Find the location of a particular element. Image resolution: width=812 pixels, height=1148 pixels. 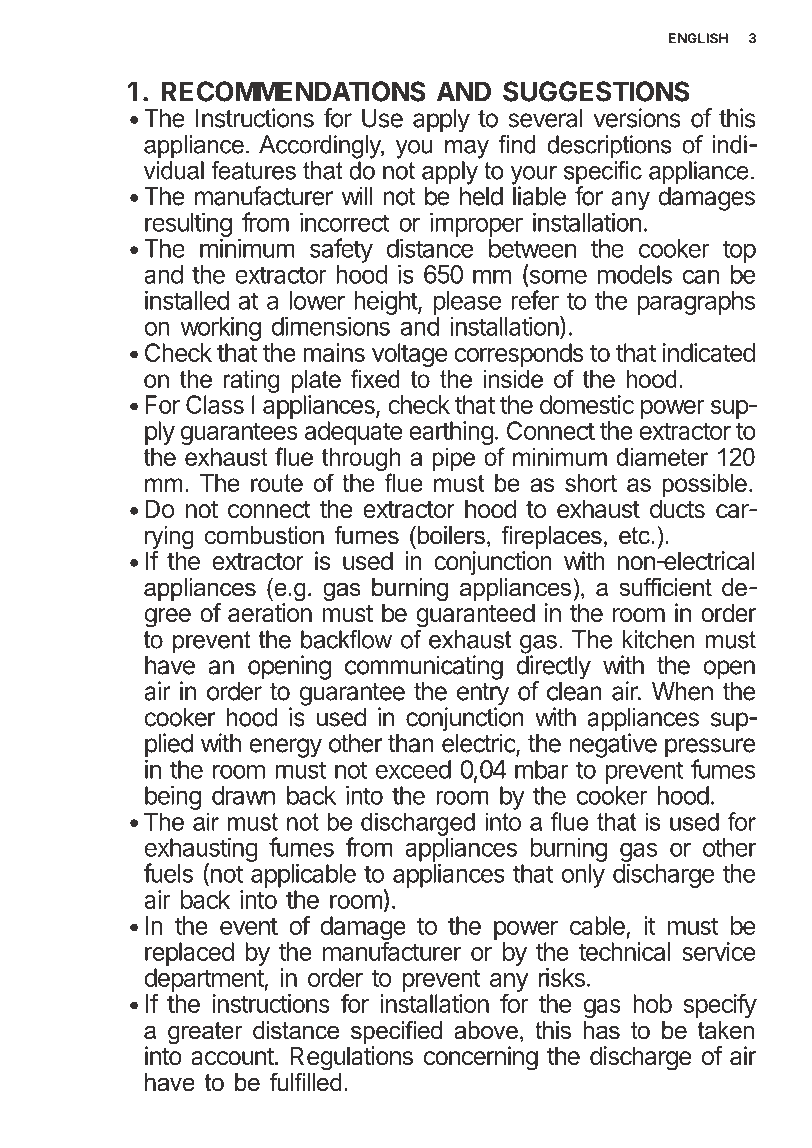

exceed is located at coordinates (413, 769).
